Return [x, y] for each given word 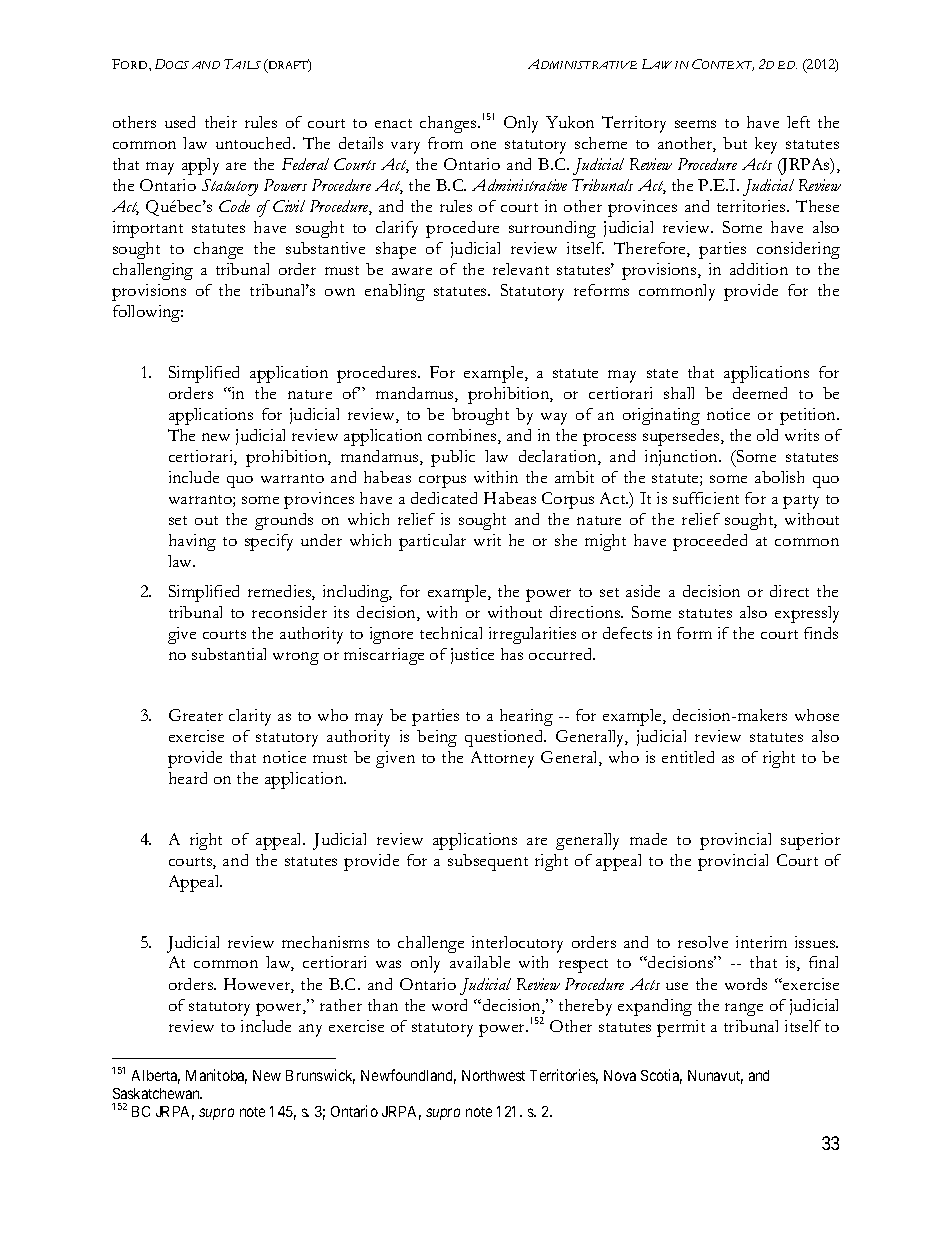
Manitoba [216, 1076]
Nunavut [715, 1077]
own [340, 292]
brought [480, 416]
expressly [807, 614]
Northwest [493, 1075]
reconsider [289, 612]
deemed [760, 393]
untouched [255, 143]
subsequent [488, 862]
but [735, 143]
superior [810, 841]
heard [188, 778]
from [445, 143]
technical [451, 633]
